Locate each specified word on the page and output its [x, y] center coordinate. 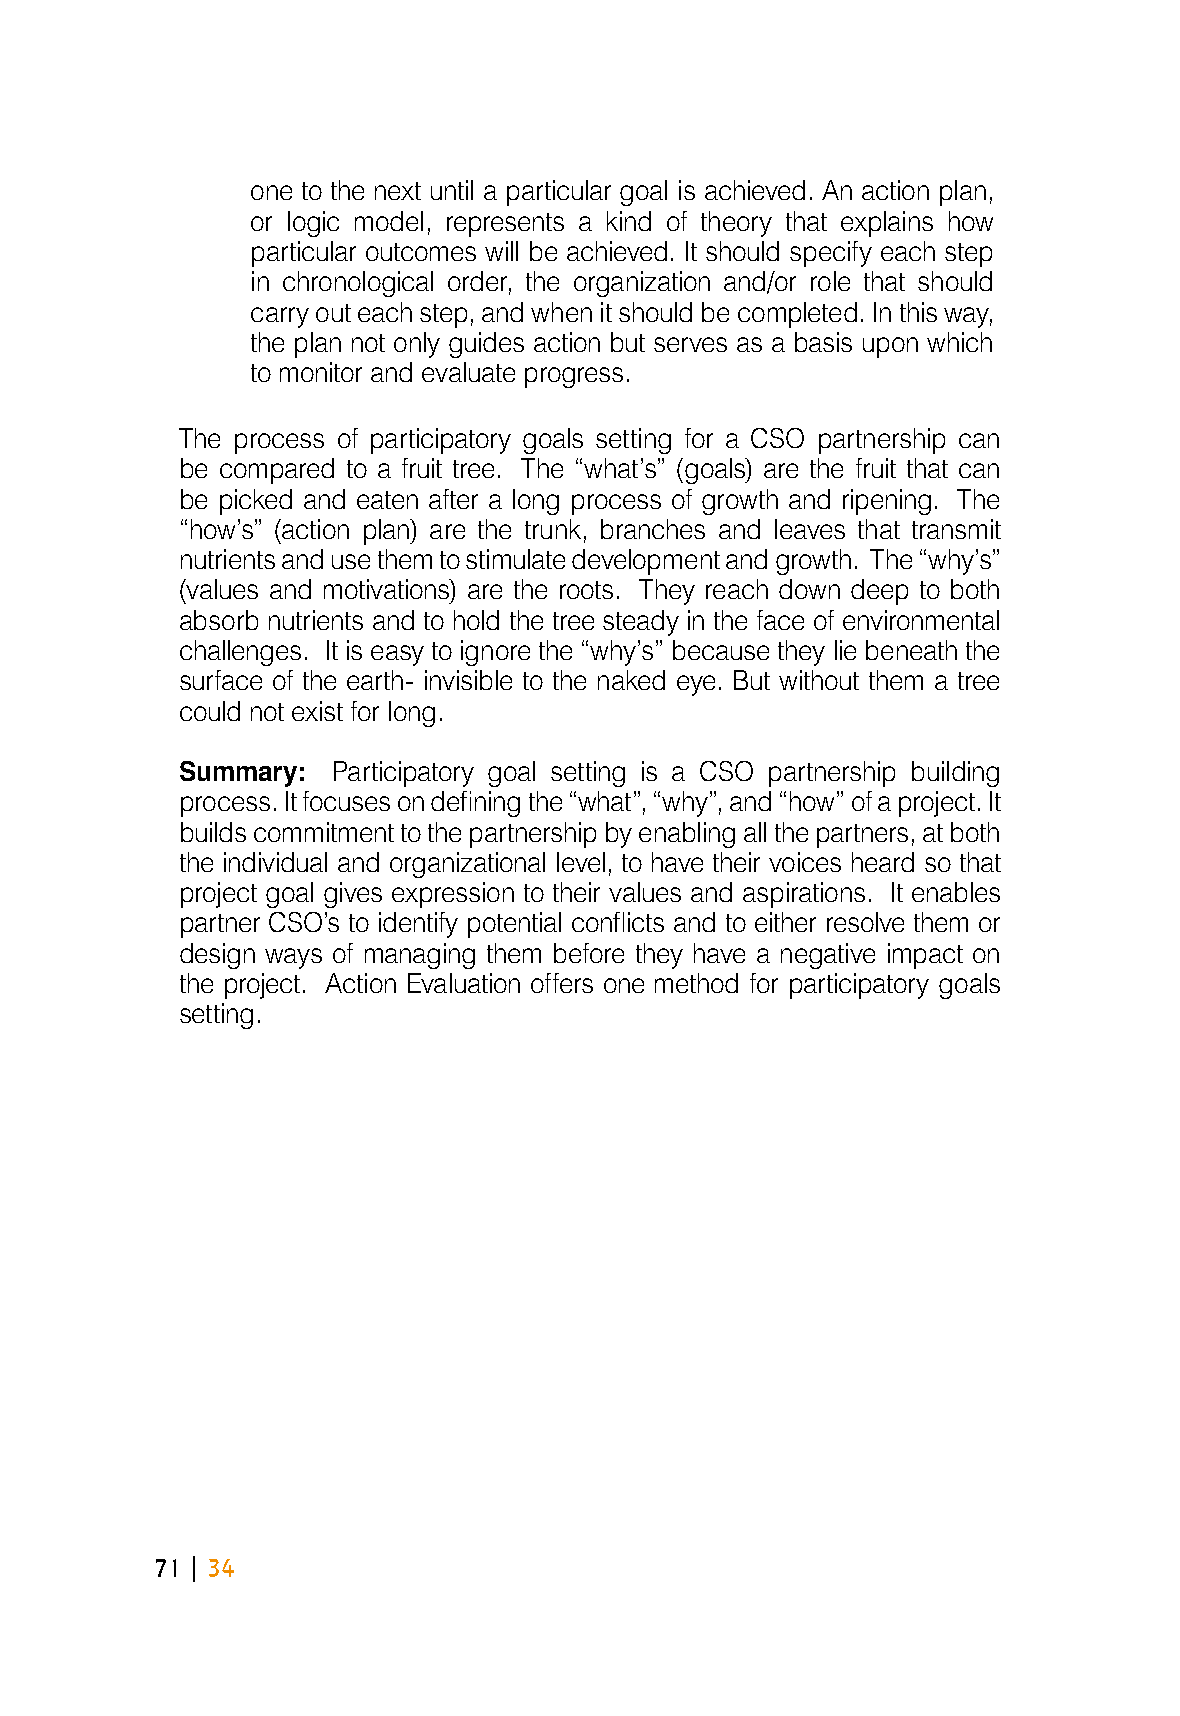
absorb [219, 620]
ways [293, 958]
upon [890, 347]
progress [574, 377]
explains [887, 224]
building [955, 774]
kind [629, 221]
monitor [321, 372]
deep [879, 592]
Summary [238, 774]
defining [475, 804]
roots [586, 590]
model [389, 221]
